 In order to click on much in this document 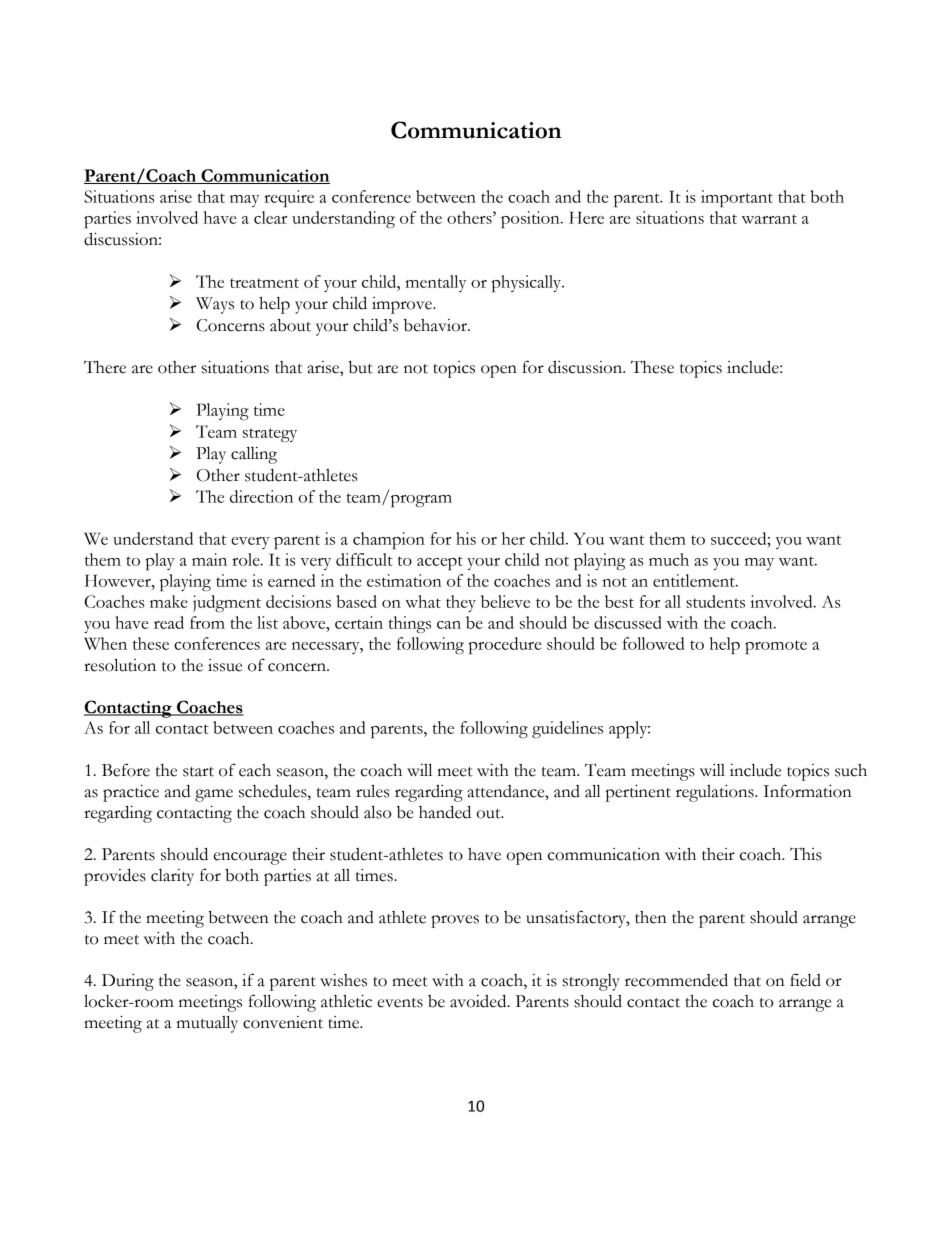, I will do `click(669, 559)`.
